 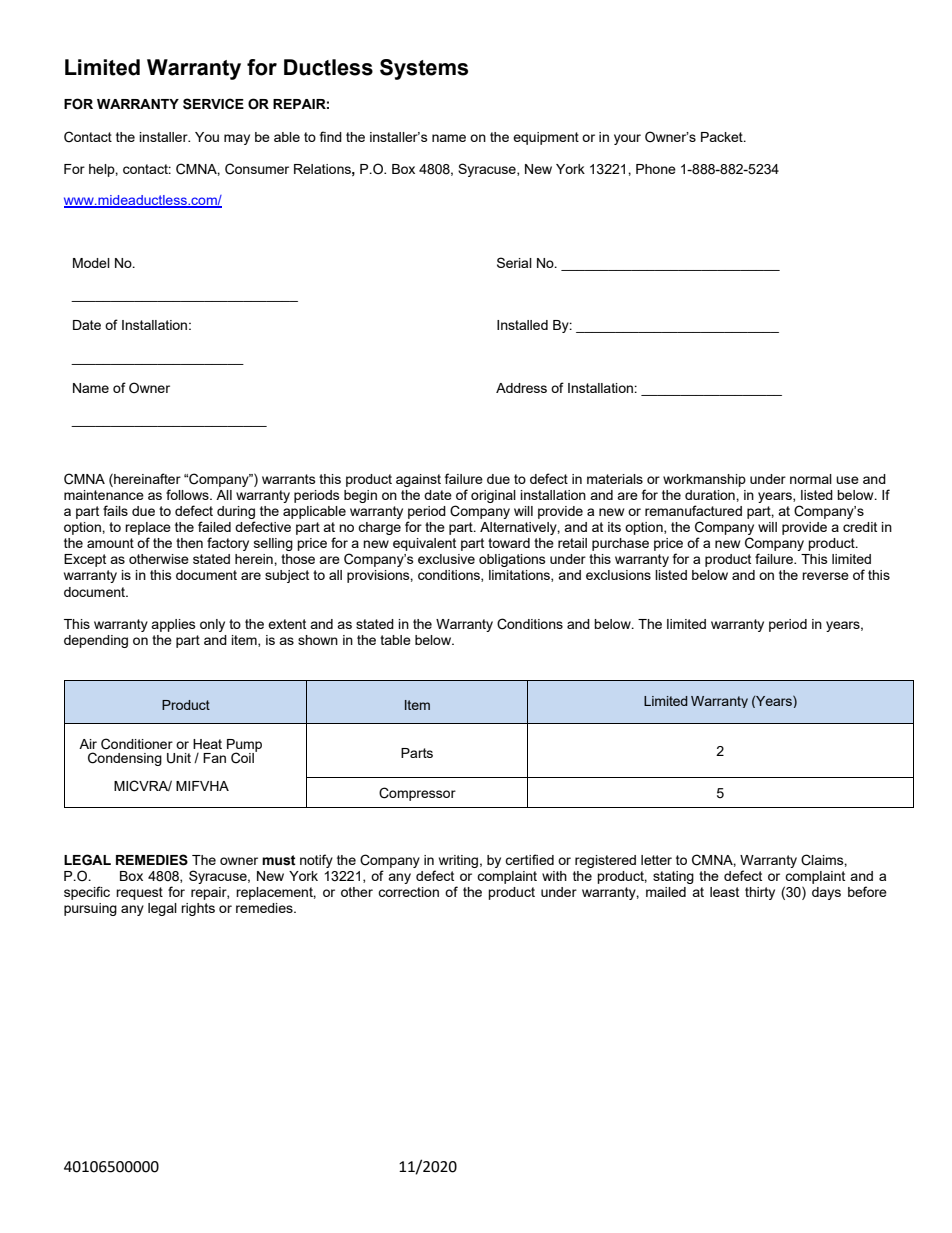 What do you see at coordinates (723, 137) in the screenshot?
I see `Packet` at bounding box center [723, 137].
